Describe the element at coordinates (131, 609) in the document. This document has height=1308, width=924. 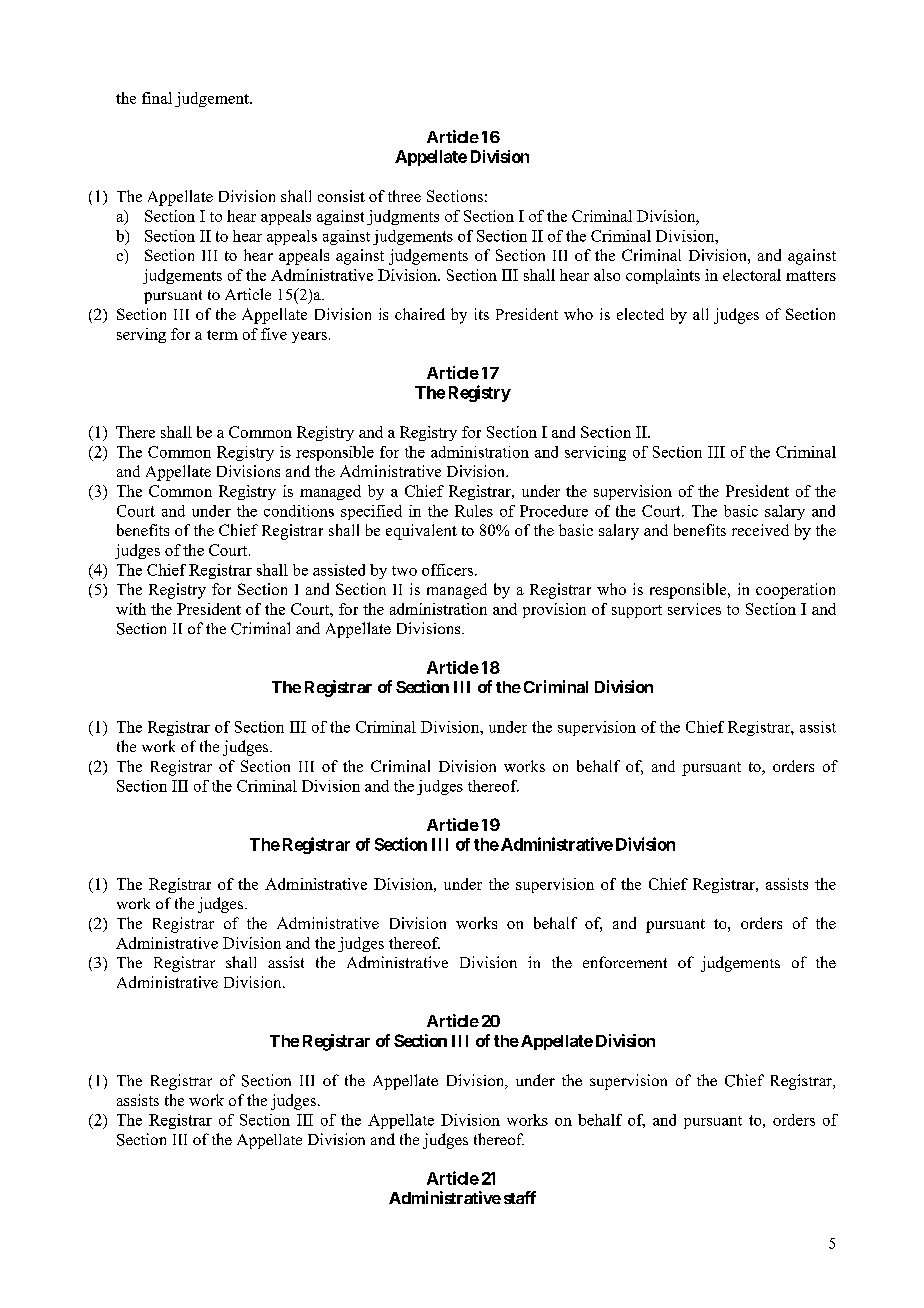
I see `with` at that location.
